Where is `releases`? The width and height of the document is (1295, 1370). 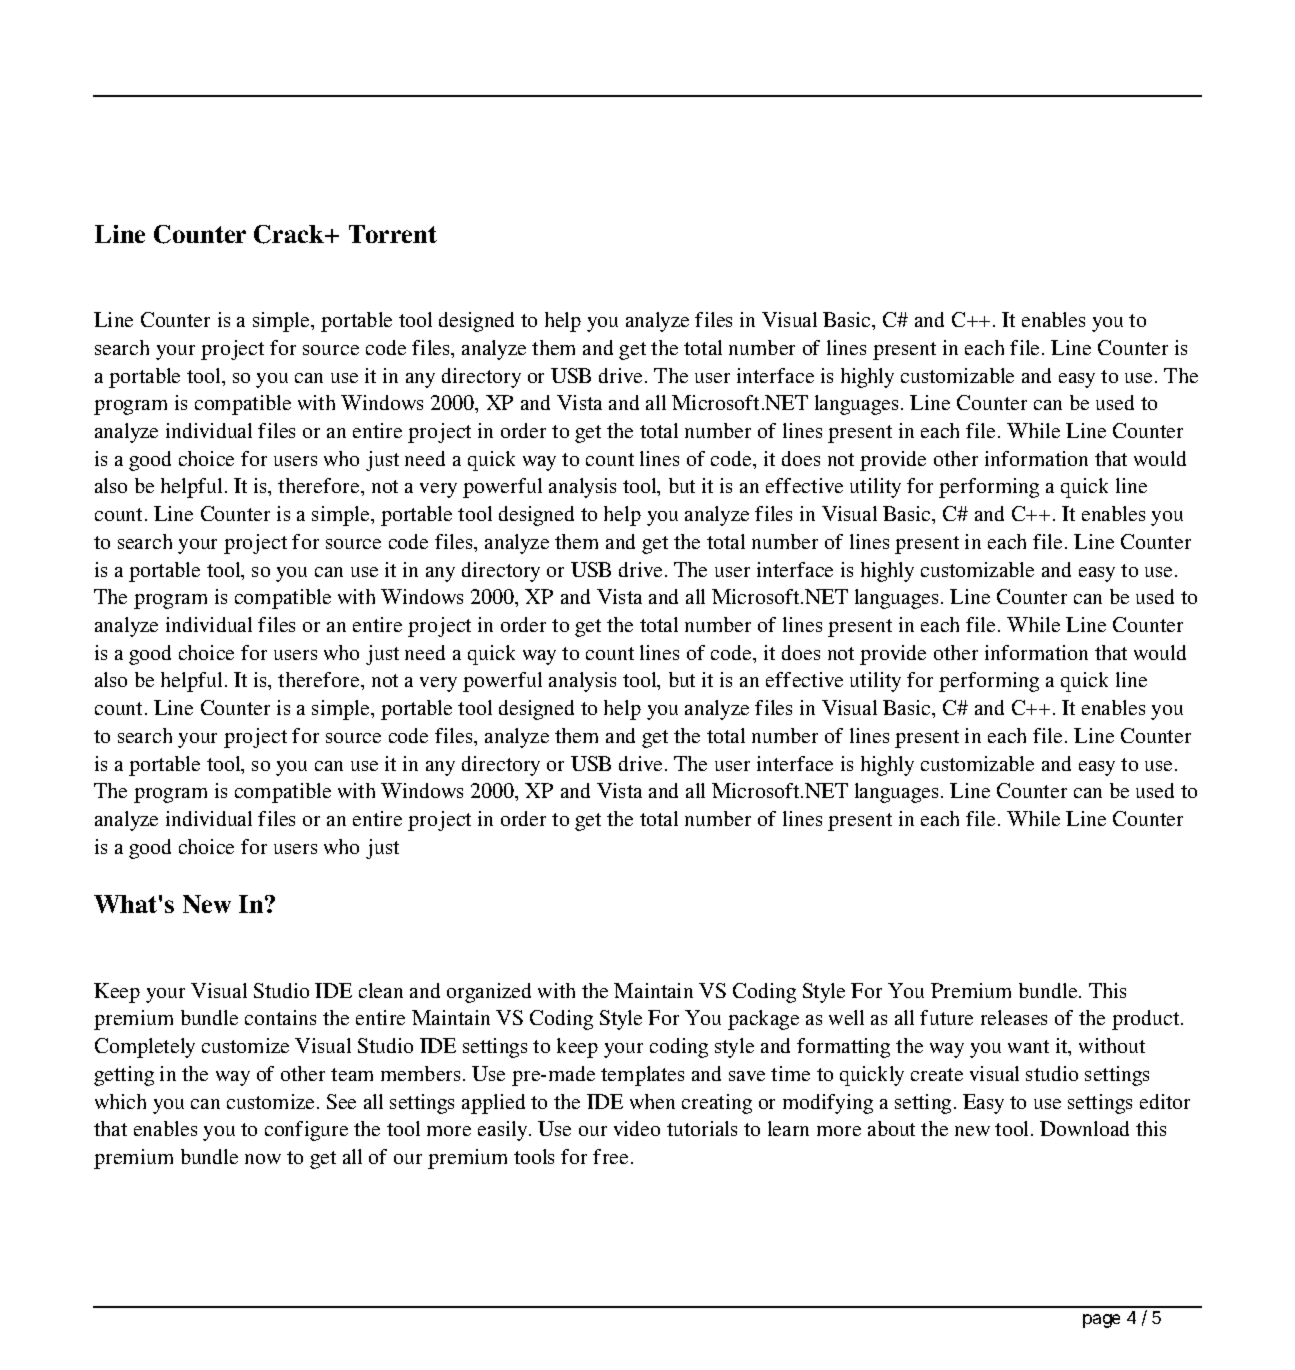
releases is located at coordinates (1014, 1017).
